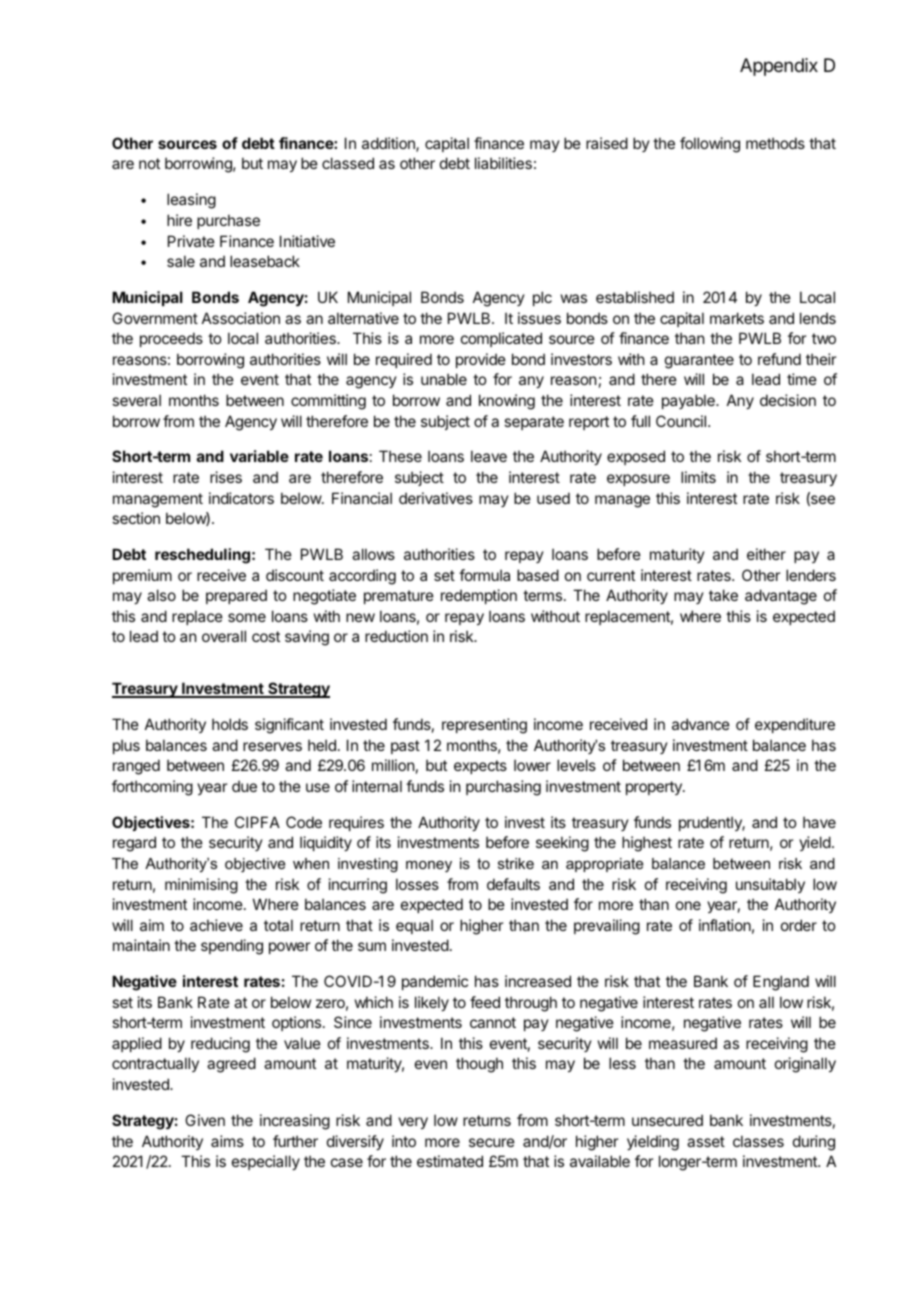  What do you see at coordinates (758, 1141) in the screenshot?
I see `classes` at bounding box center [758, 1141].
